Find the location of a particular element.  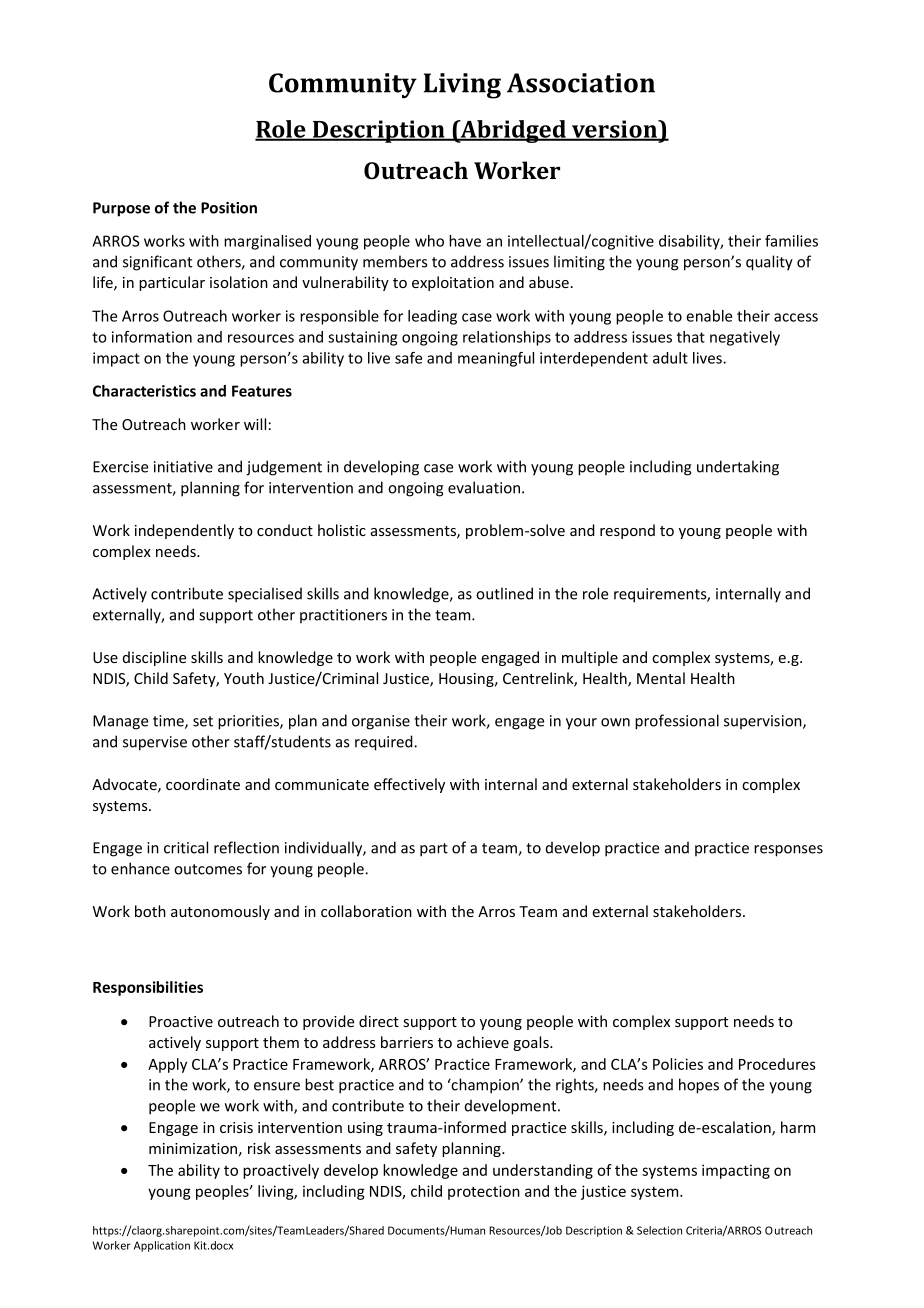

Youth is located at coordinates (244, 678).
